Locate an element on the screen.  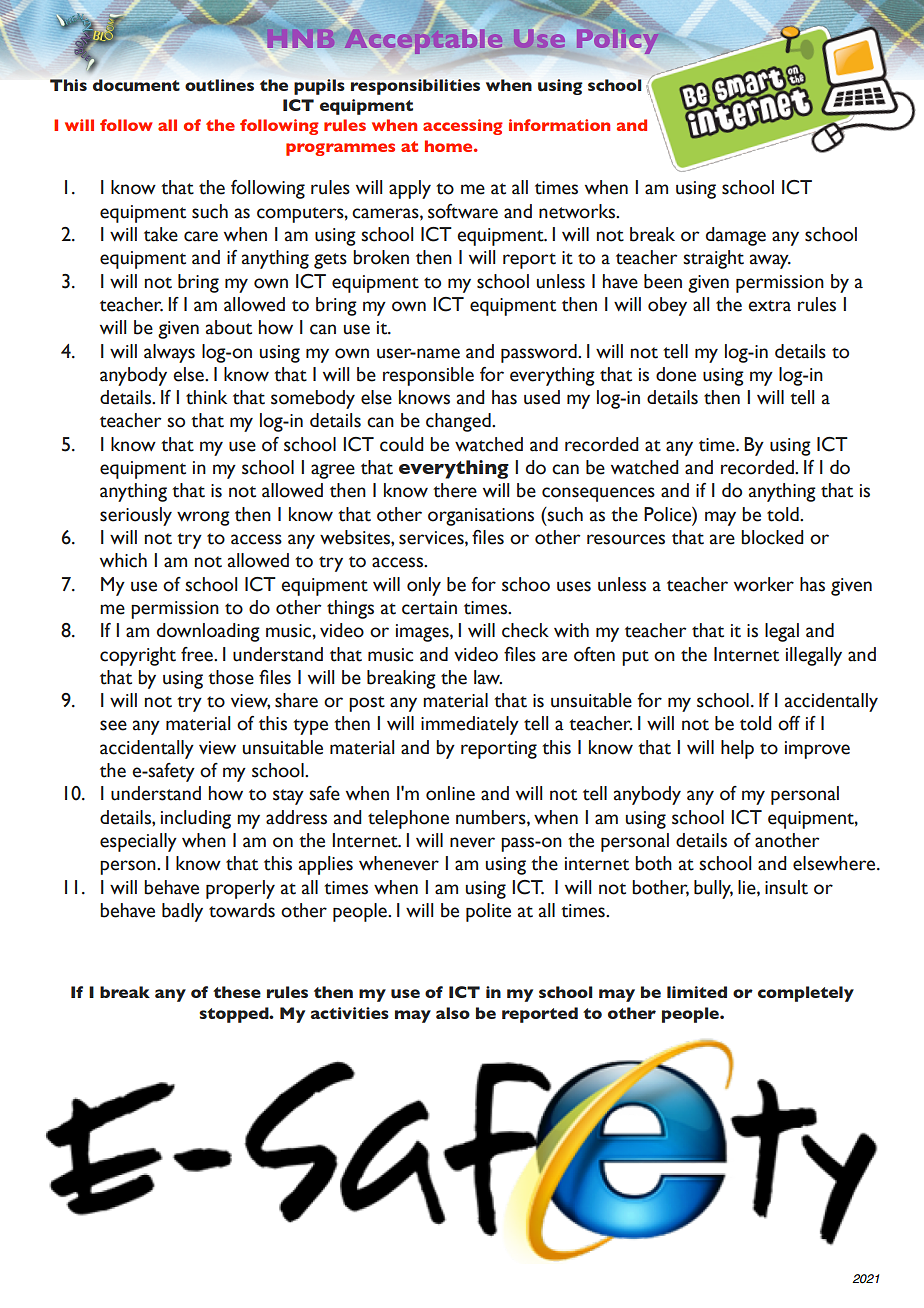
outlines is located at coordinates (219, 85).
